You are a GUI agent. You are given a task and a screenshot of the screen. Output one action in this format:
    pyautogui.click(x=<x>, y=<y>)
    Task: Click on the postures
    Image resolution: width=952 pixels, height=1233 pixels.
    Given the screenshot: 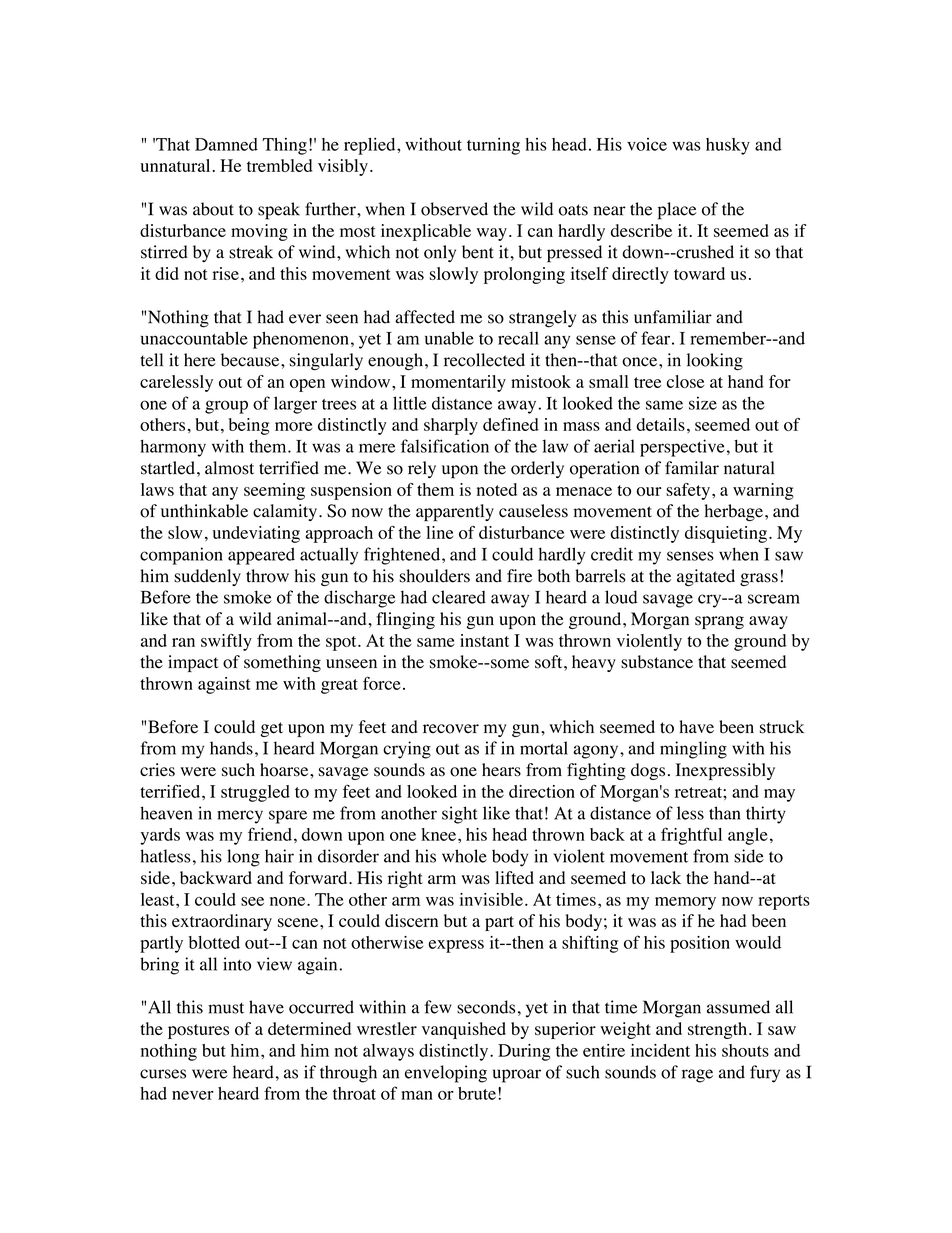 What is the action you would take?
    pyautogui.click(x=198, y=1031)
